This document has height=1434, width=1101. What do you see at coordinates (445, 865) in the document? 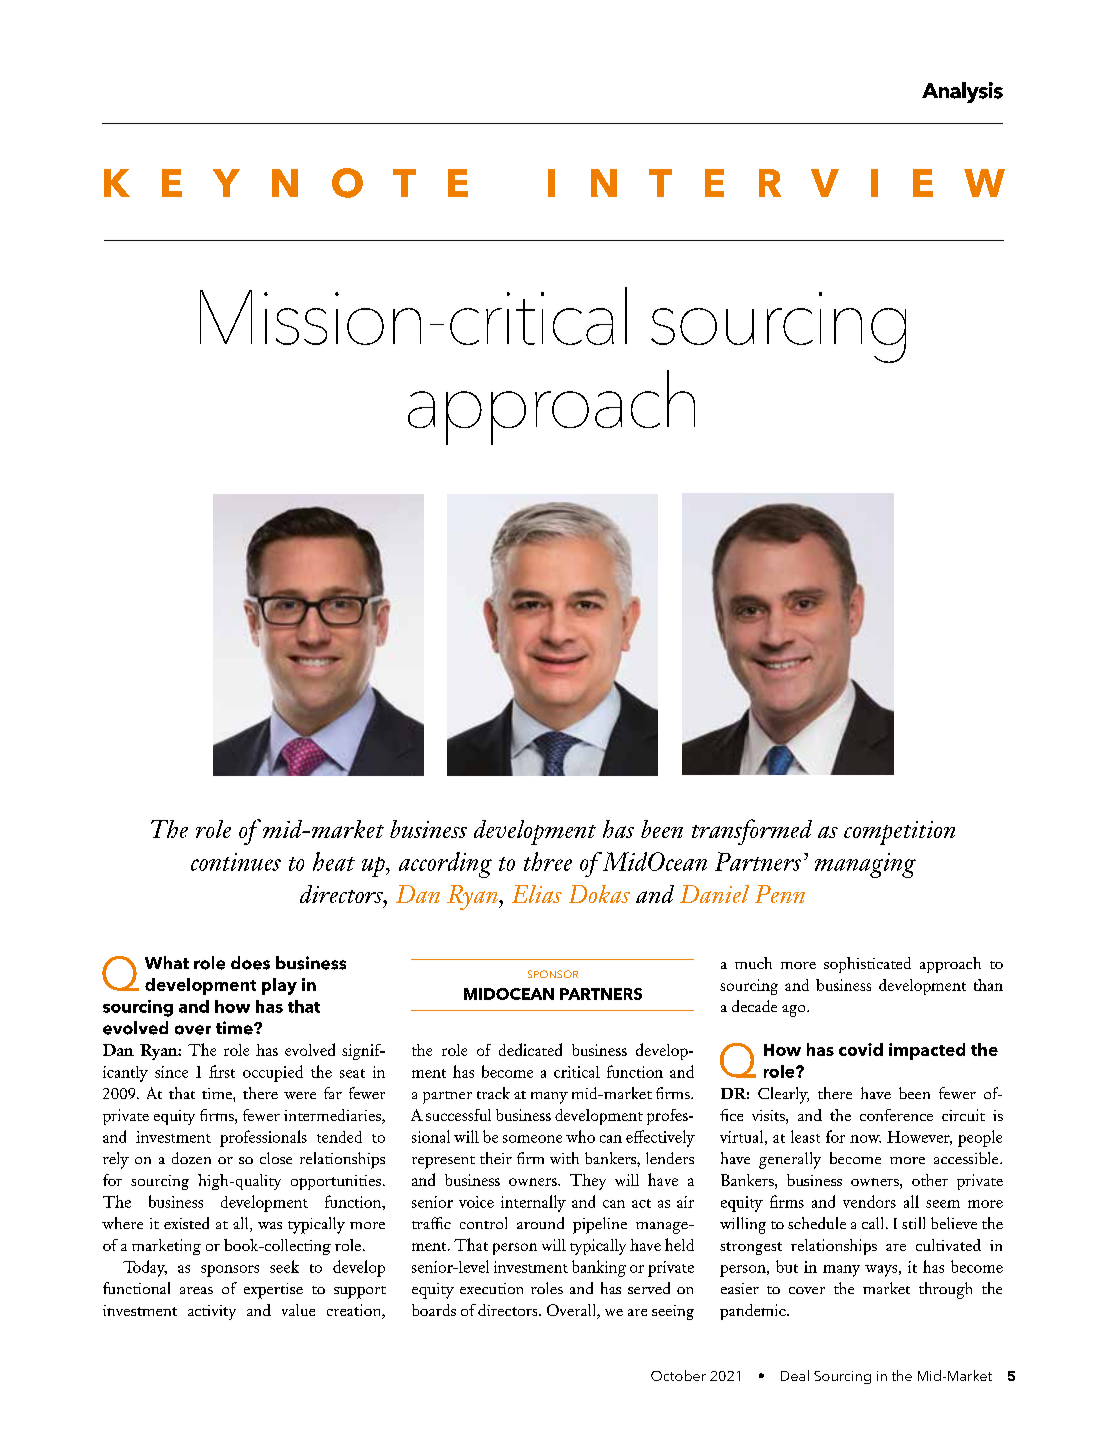
I see `according` at bounding box center [445, 865].
